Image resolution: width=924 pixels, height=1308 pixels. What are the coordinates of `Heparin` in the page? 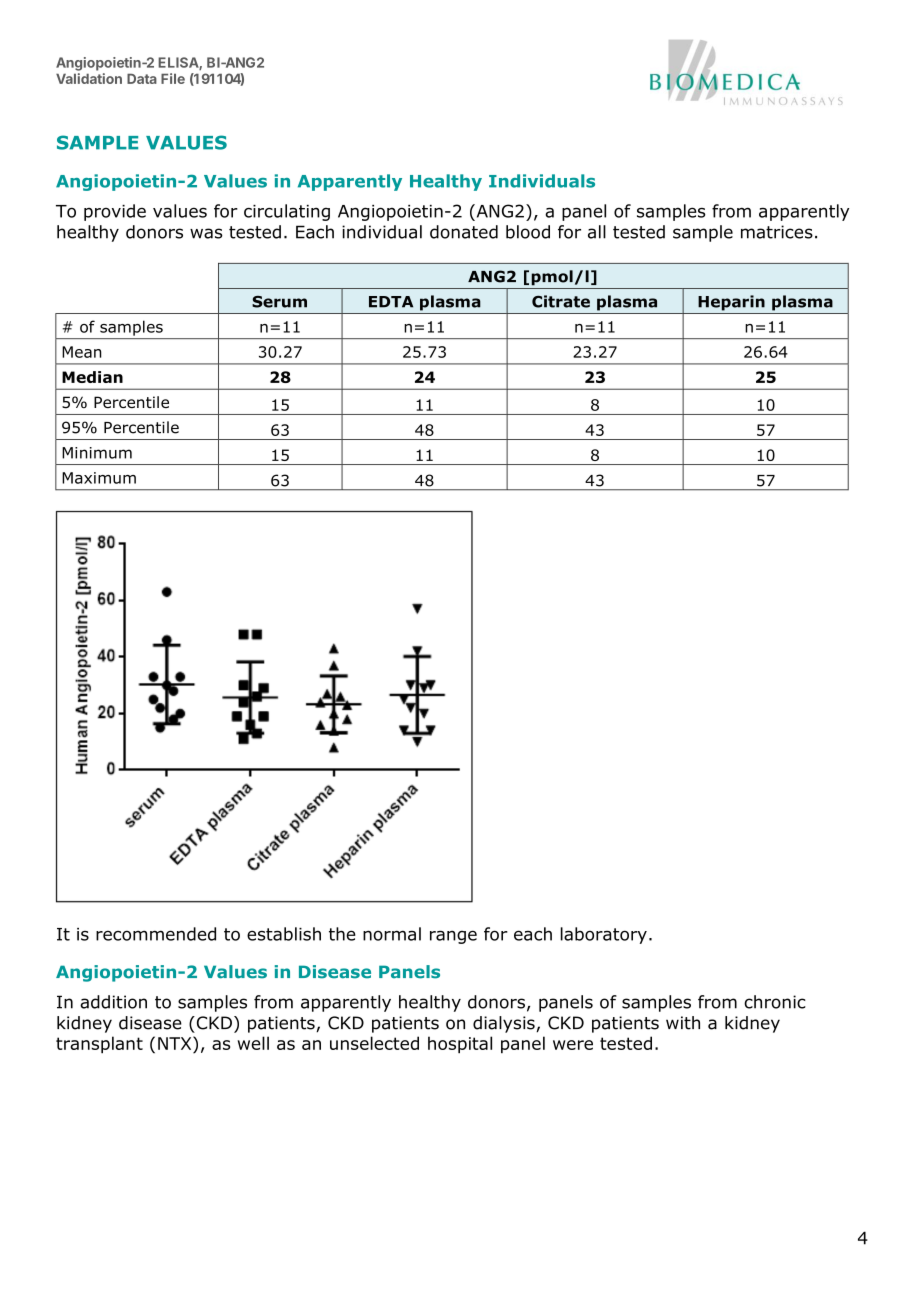 It's located at (731, 303).
